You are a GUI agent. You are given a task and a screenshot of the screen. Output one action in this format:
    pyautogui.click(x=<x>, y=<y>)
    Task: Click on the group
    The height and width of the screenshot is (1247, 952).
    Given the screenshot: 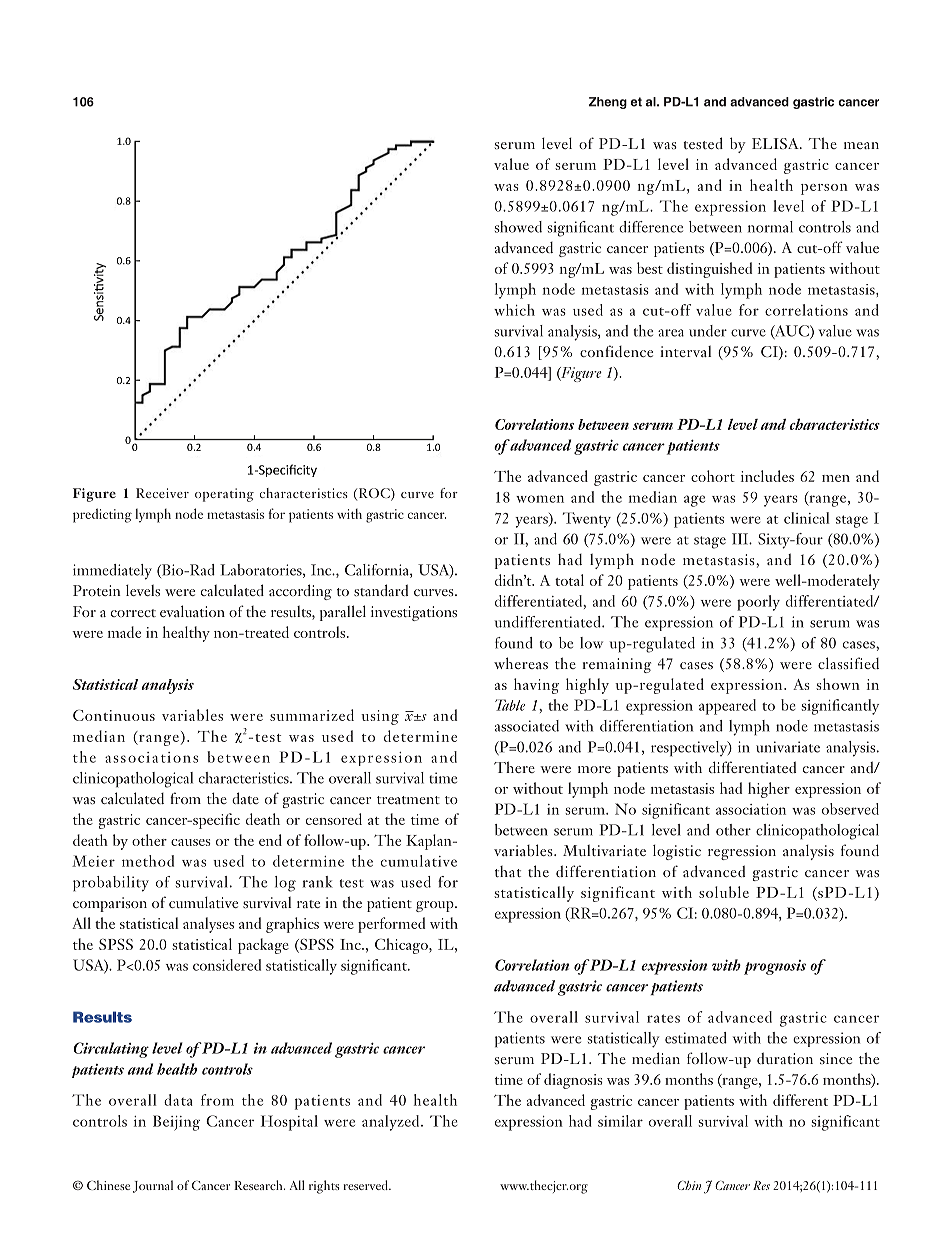 What is the action you would take?
    pyautogui.click(x=436, y=906)
